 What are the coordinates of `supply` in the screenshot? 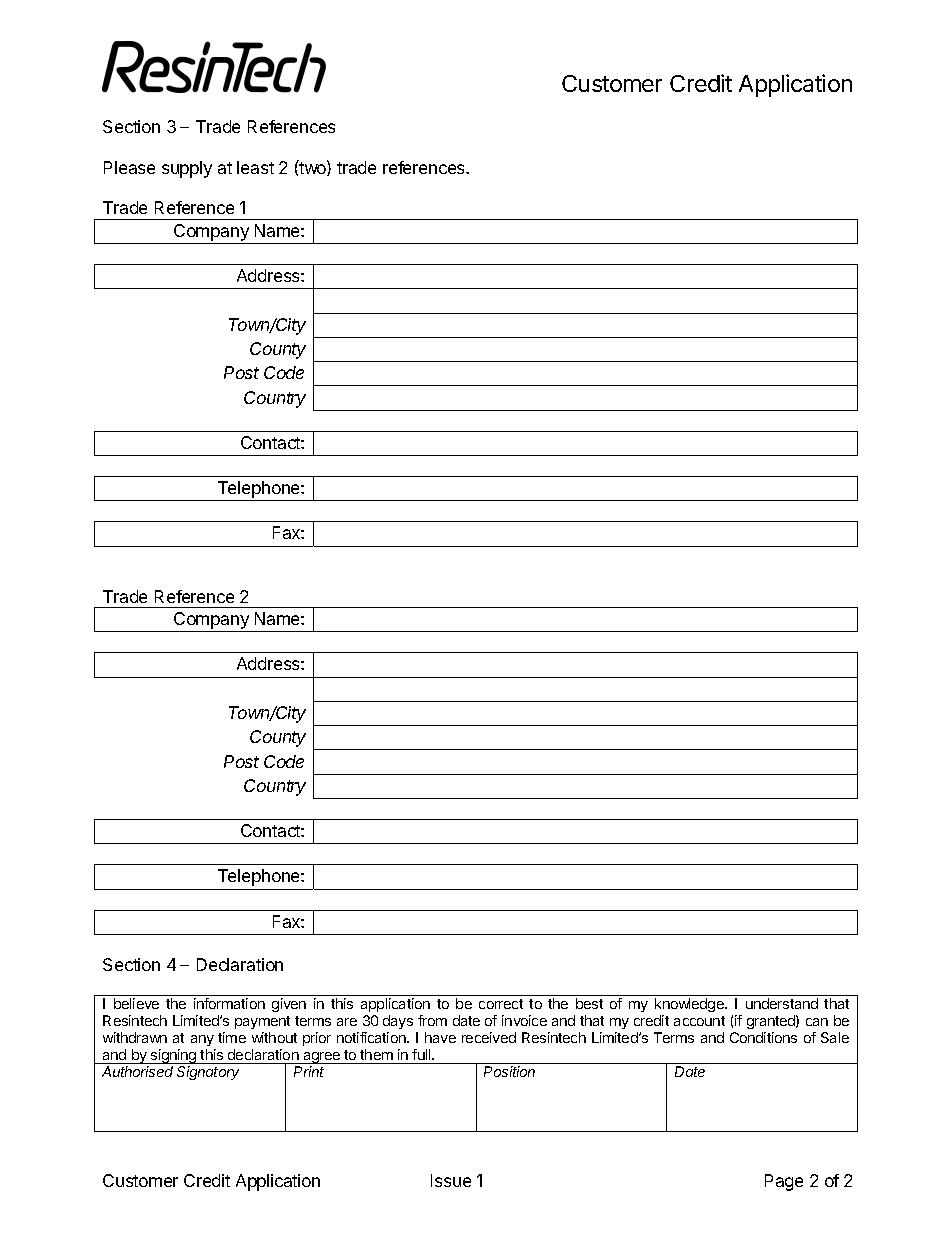 It's located at (187, 169).
